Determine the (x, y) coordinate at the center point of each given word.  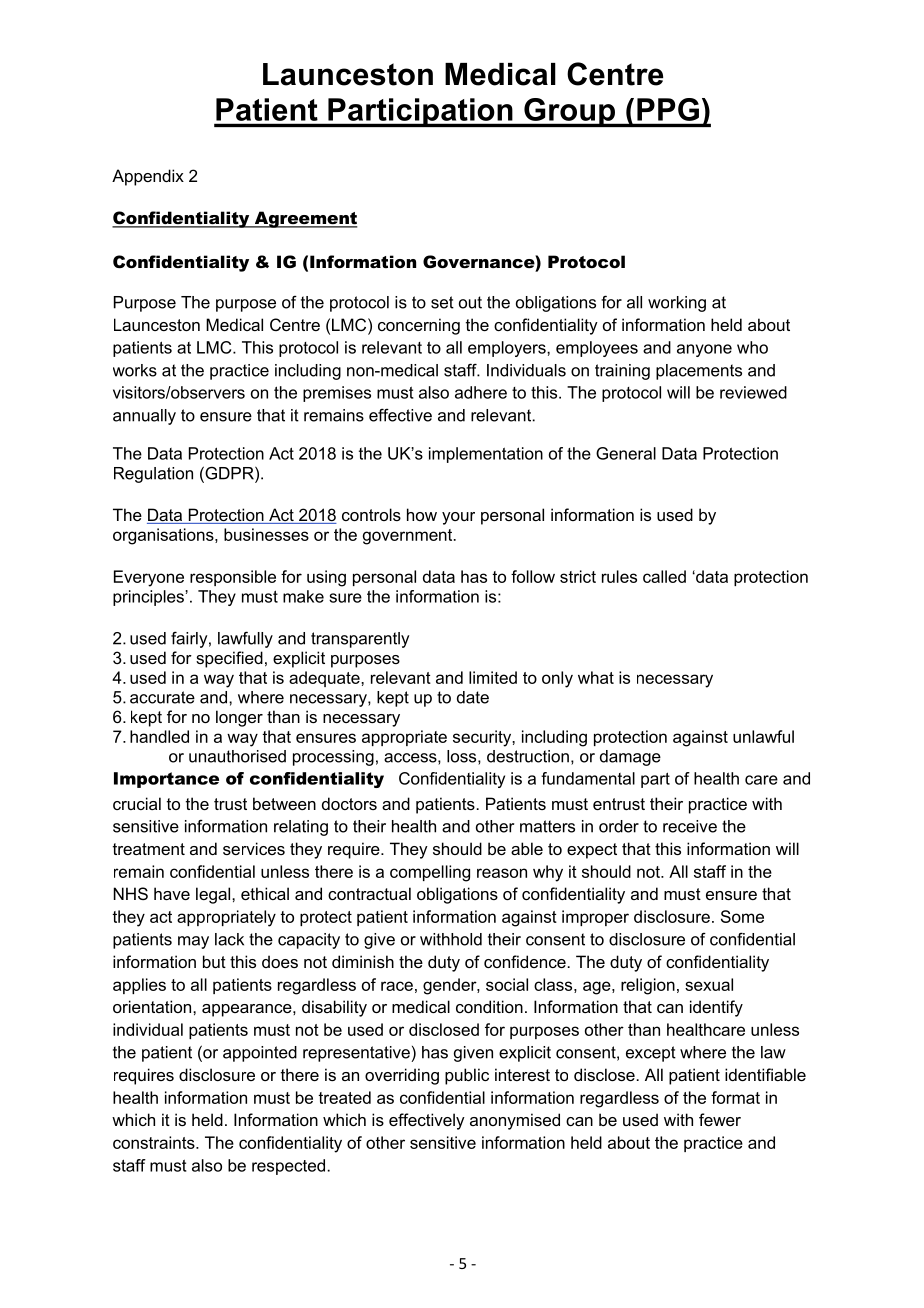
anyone (704, 350)
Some (742, 916)
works (135, 370)
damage (630, 758)
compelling (430, 873)
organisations (164, 536)
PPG (668, 109)
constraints (155, 1142)
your (458, 518)
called (664, 576)
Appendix (148, 177)
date (473, 697)
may (193, 942)
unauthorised (237, 756)
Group (569, 112)
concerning (419, 326)
